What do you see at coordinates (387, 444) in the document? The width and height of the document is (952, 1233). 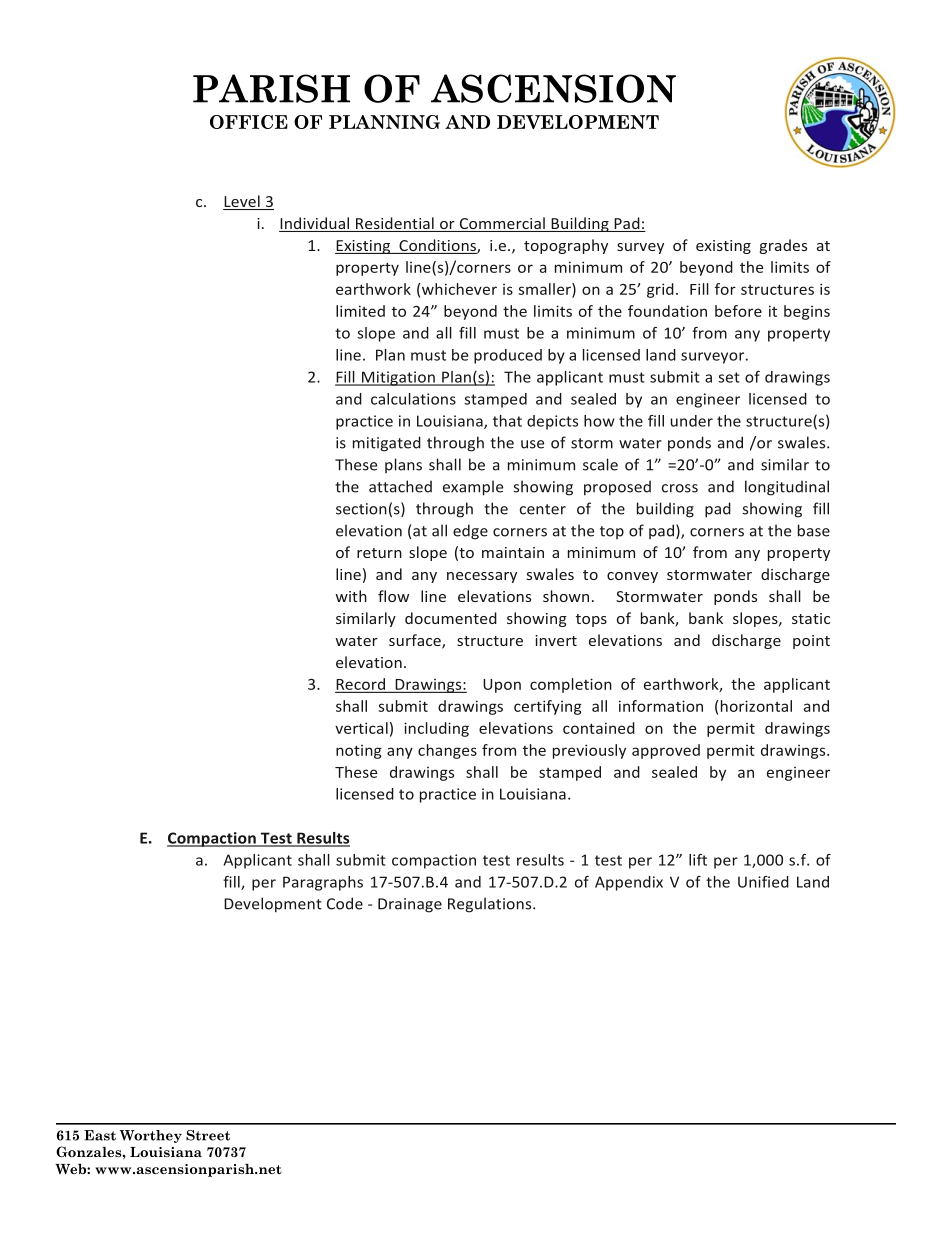 I see `mitigated` at bounding box center [387, 444].
